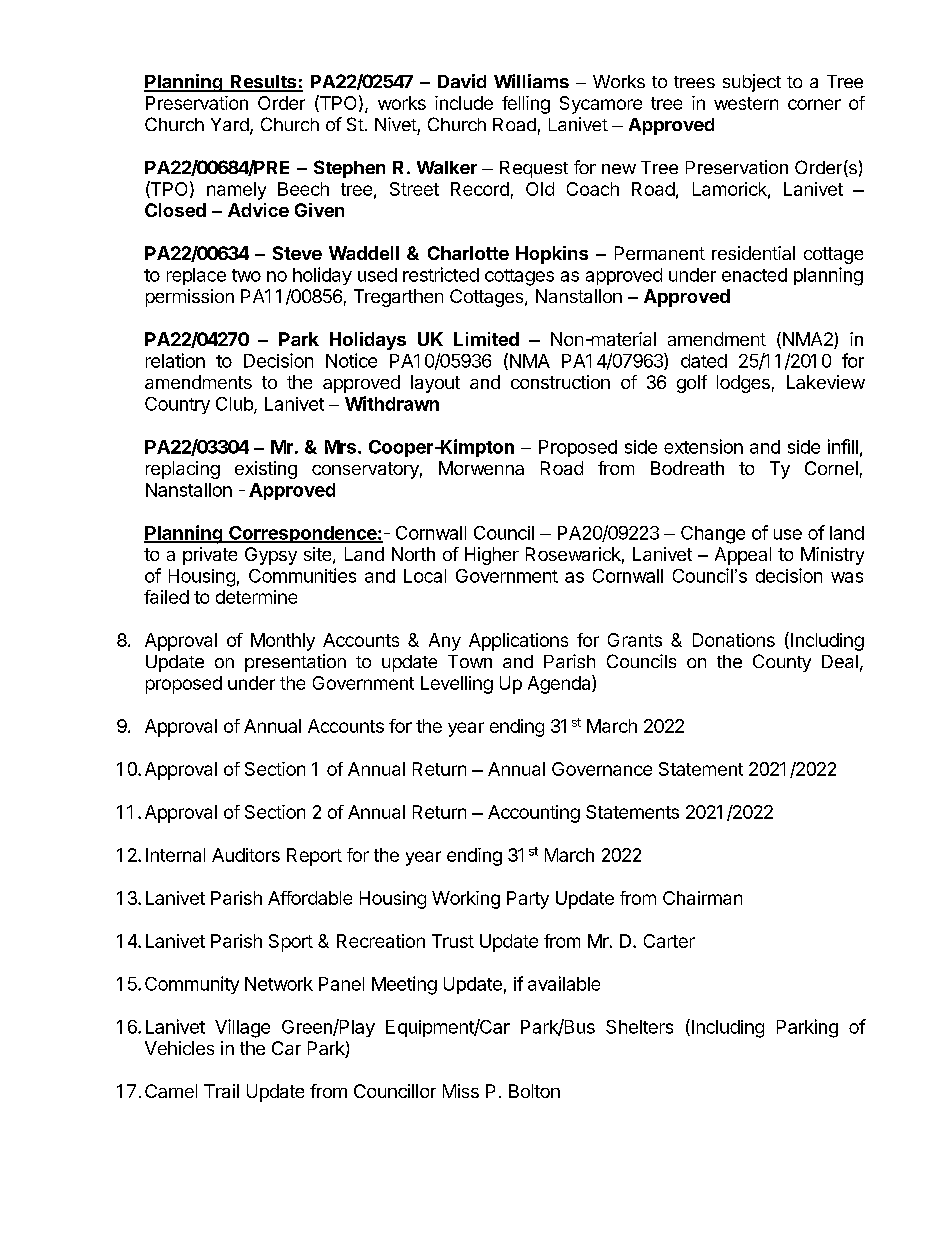  What do you see at coordinates (256, 597) in the page?
I see `determine` at bounding box center [256, 597].
